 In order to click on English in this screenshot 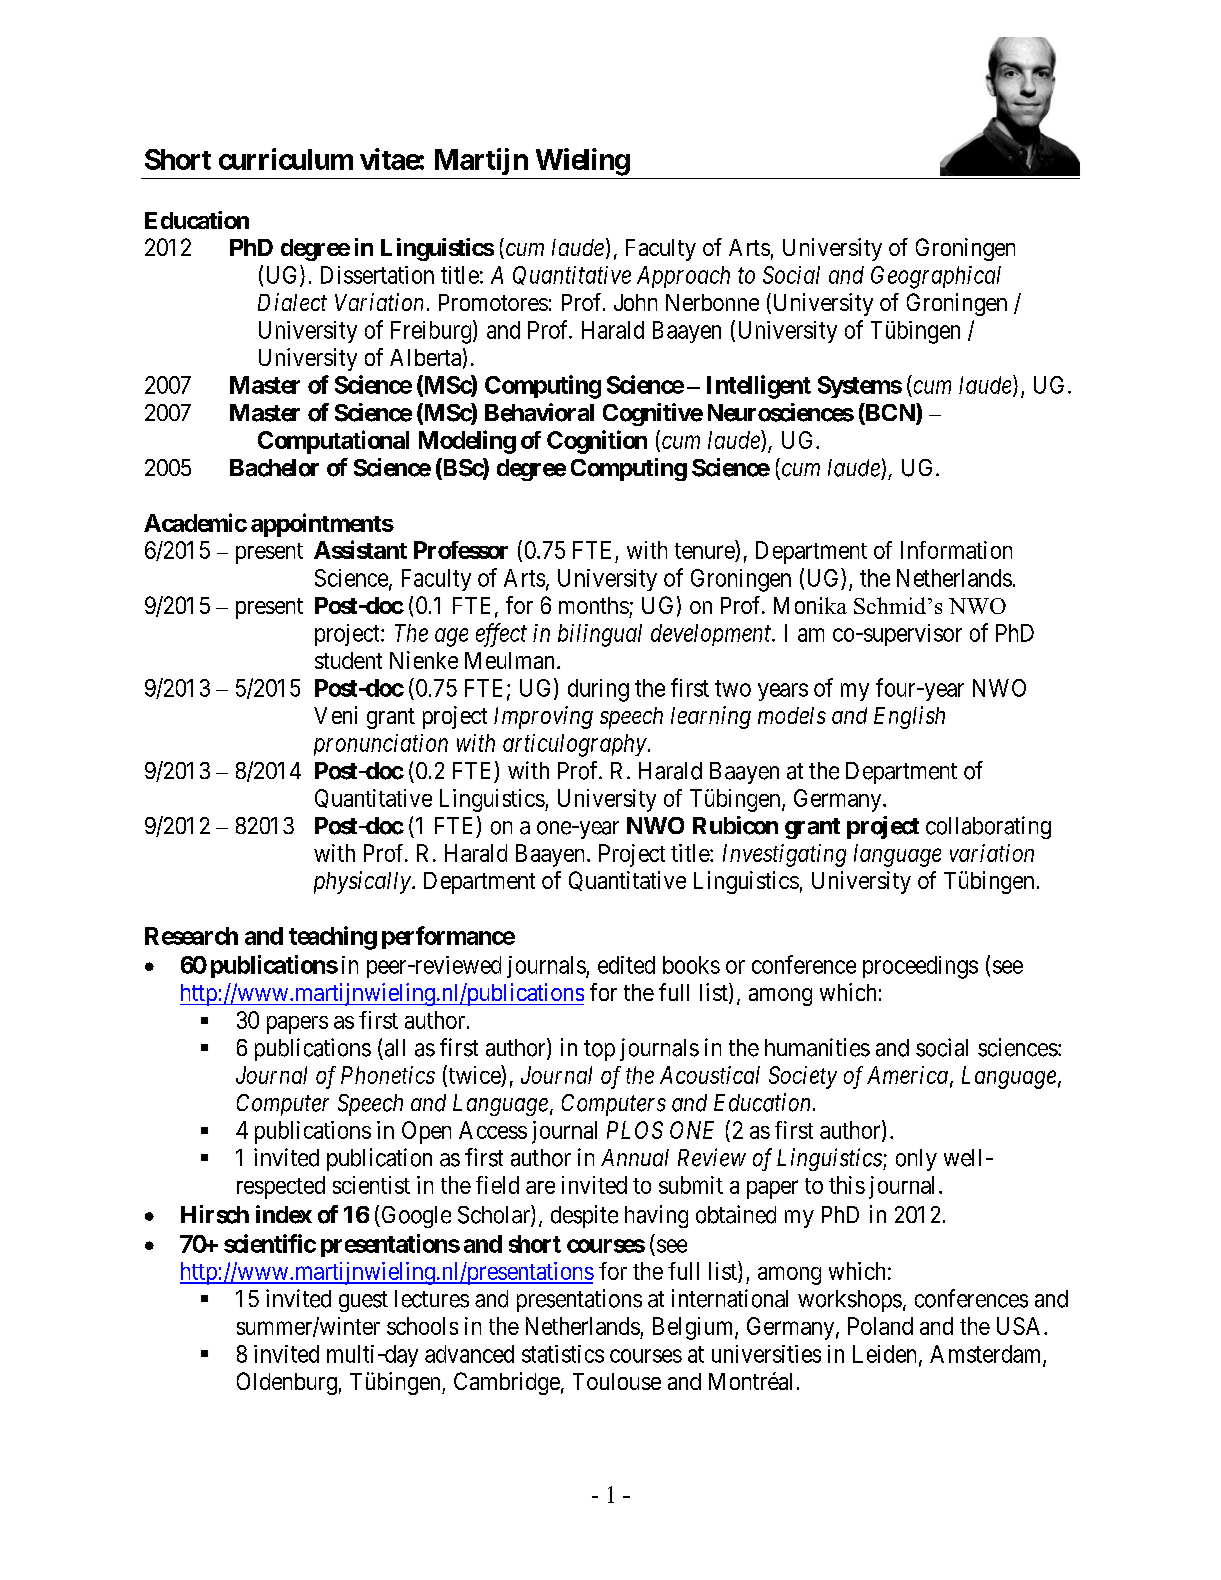, I will do `click(909, 717)`.
